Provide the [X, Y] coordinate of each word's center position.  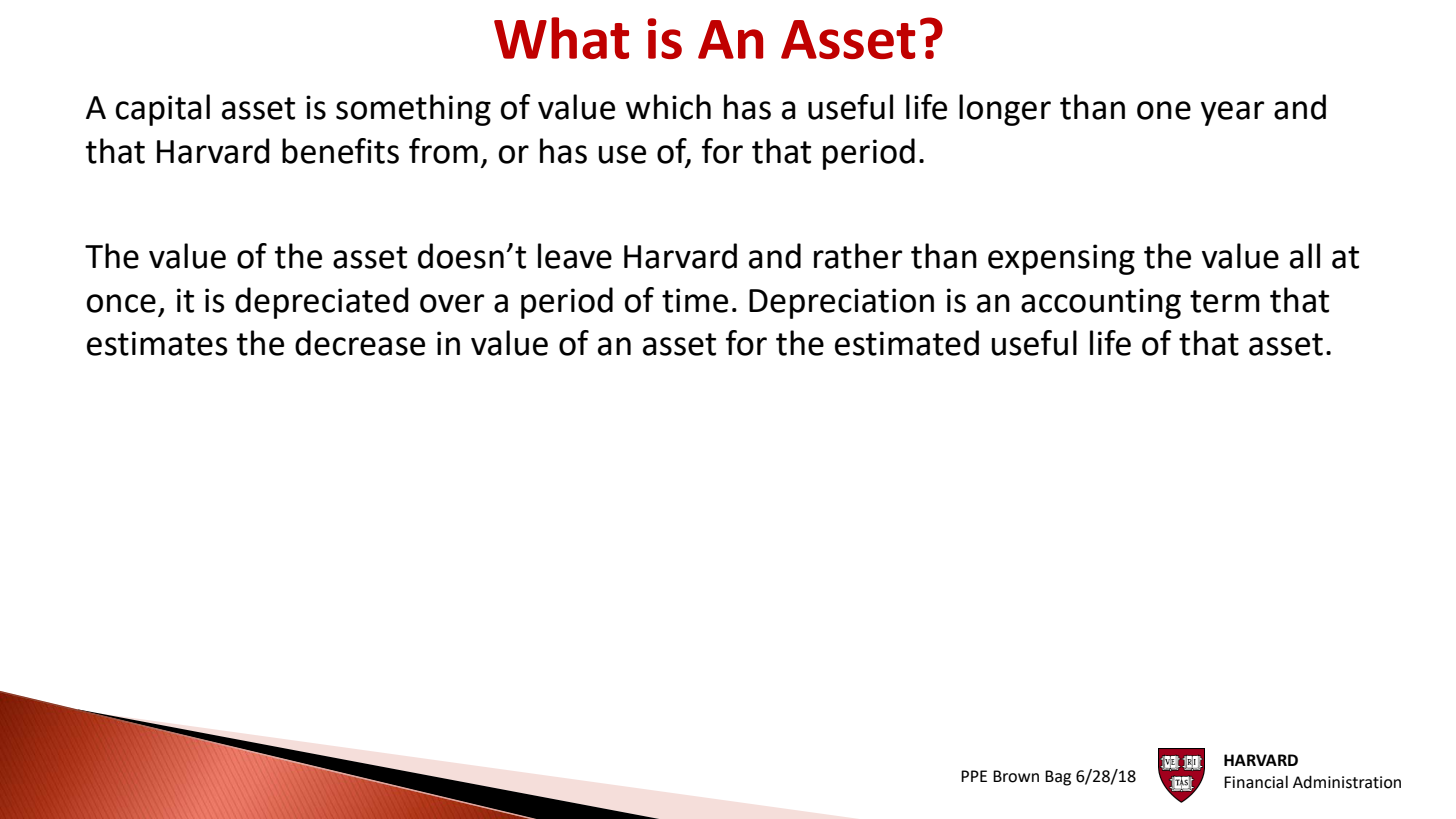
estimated [907, 343]
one [1164, 110]
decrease [360, 343]
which [668, 107]
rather [858, 256]
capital [163, 110]
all [1305, 256]
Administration [1347, 782]
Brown [1016, 776]
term [1225, 301]
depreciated [322, 303]
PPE [974, 776]
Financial [1256, 782]
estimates [157, 343]
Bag [1058, 778]
